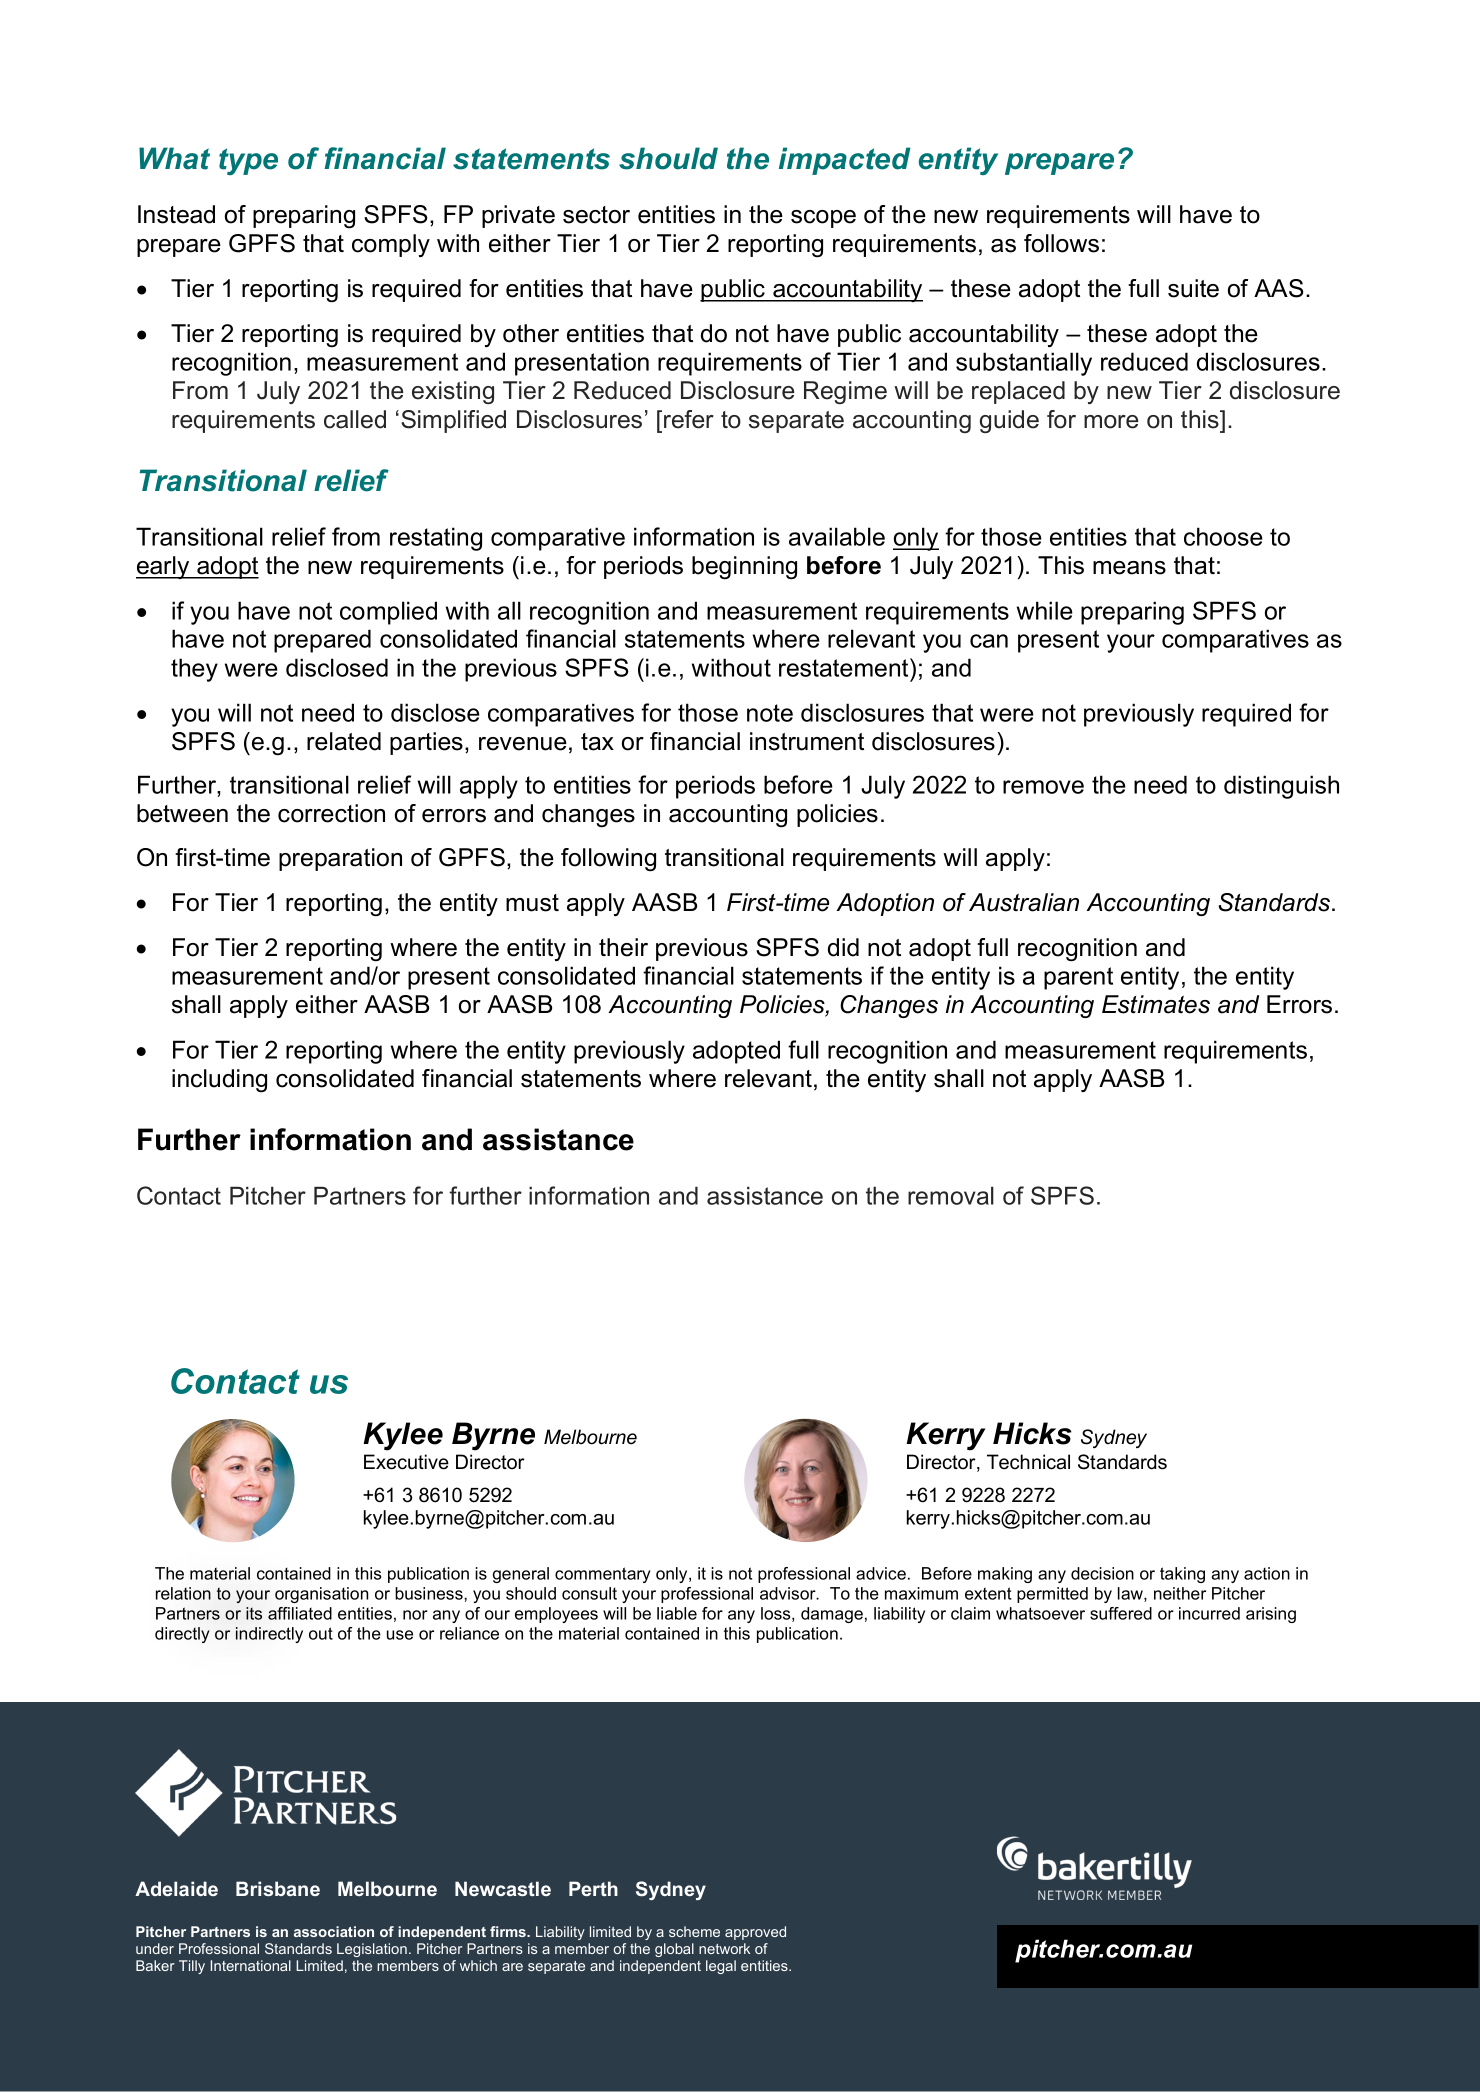  Describe the element at coordinates (770, 713) in the document. I see `note` at that location.
